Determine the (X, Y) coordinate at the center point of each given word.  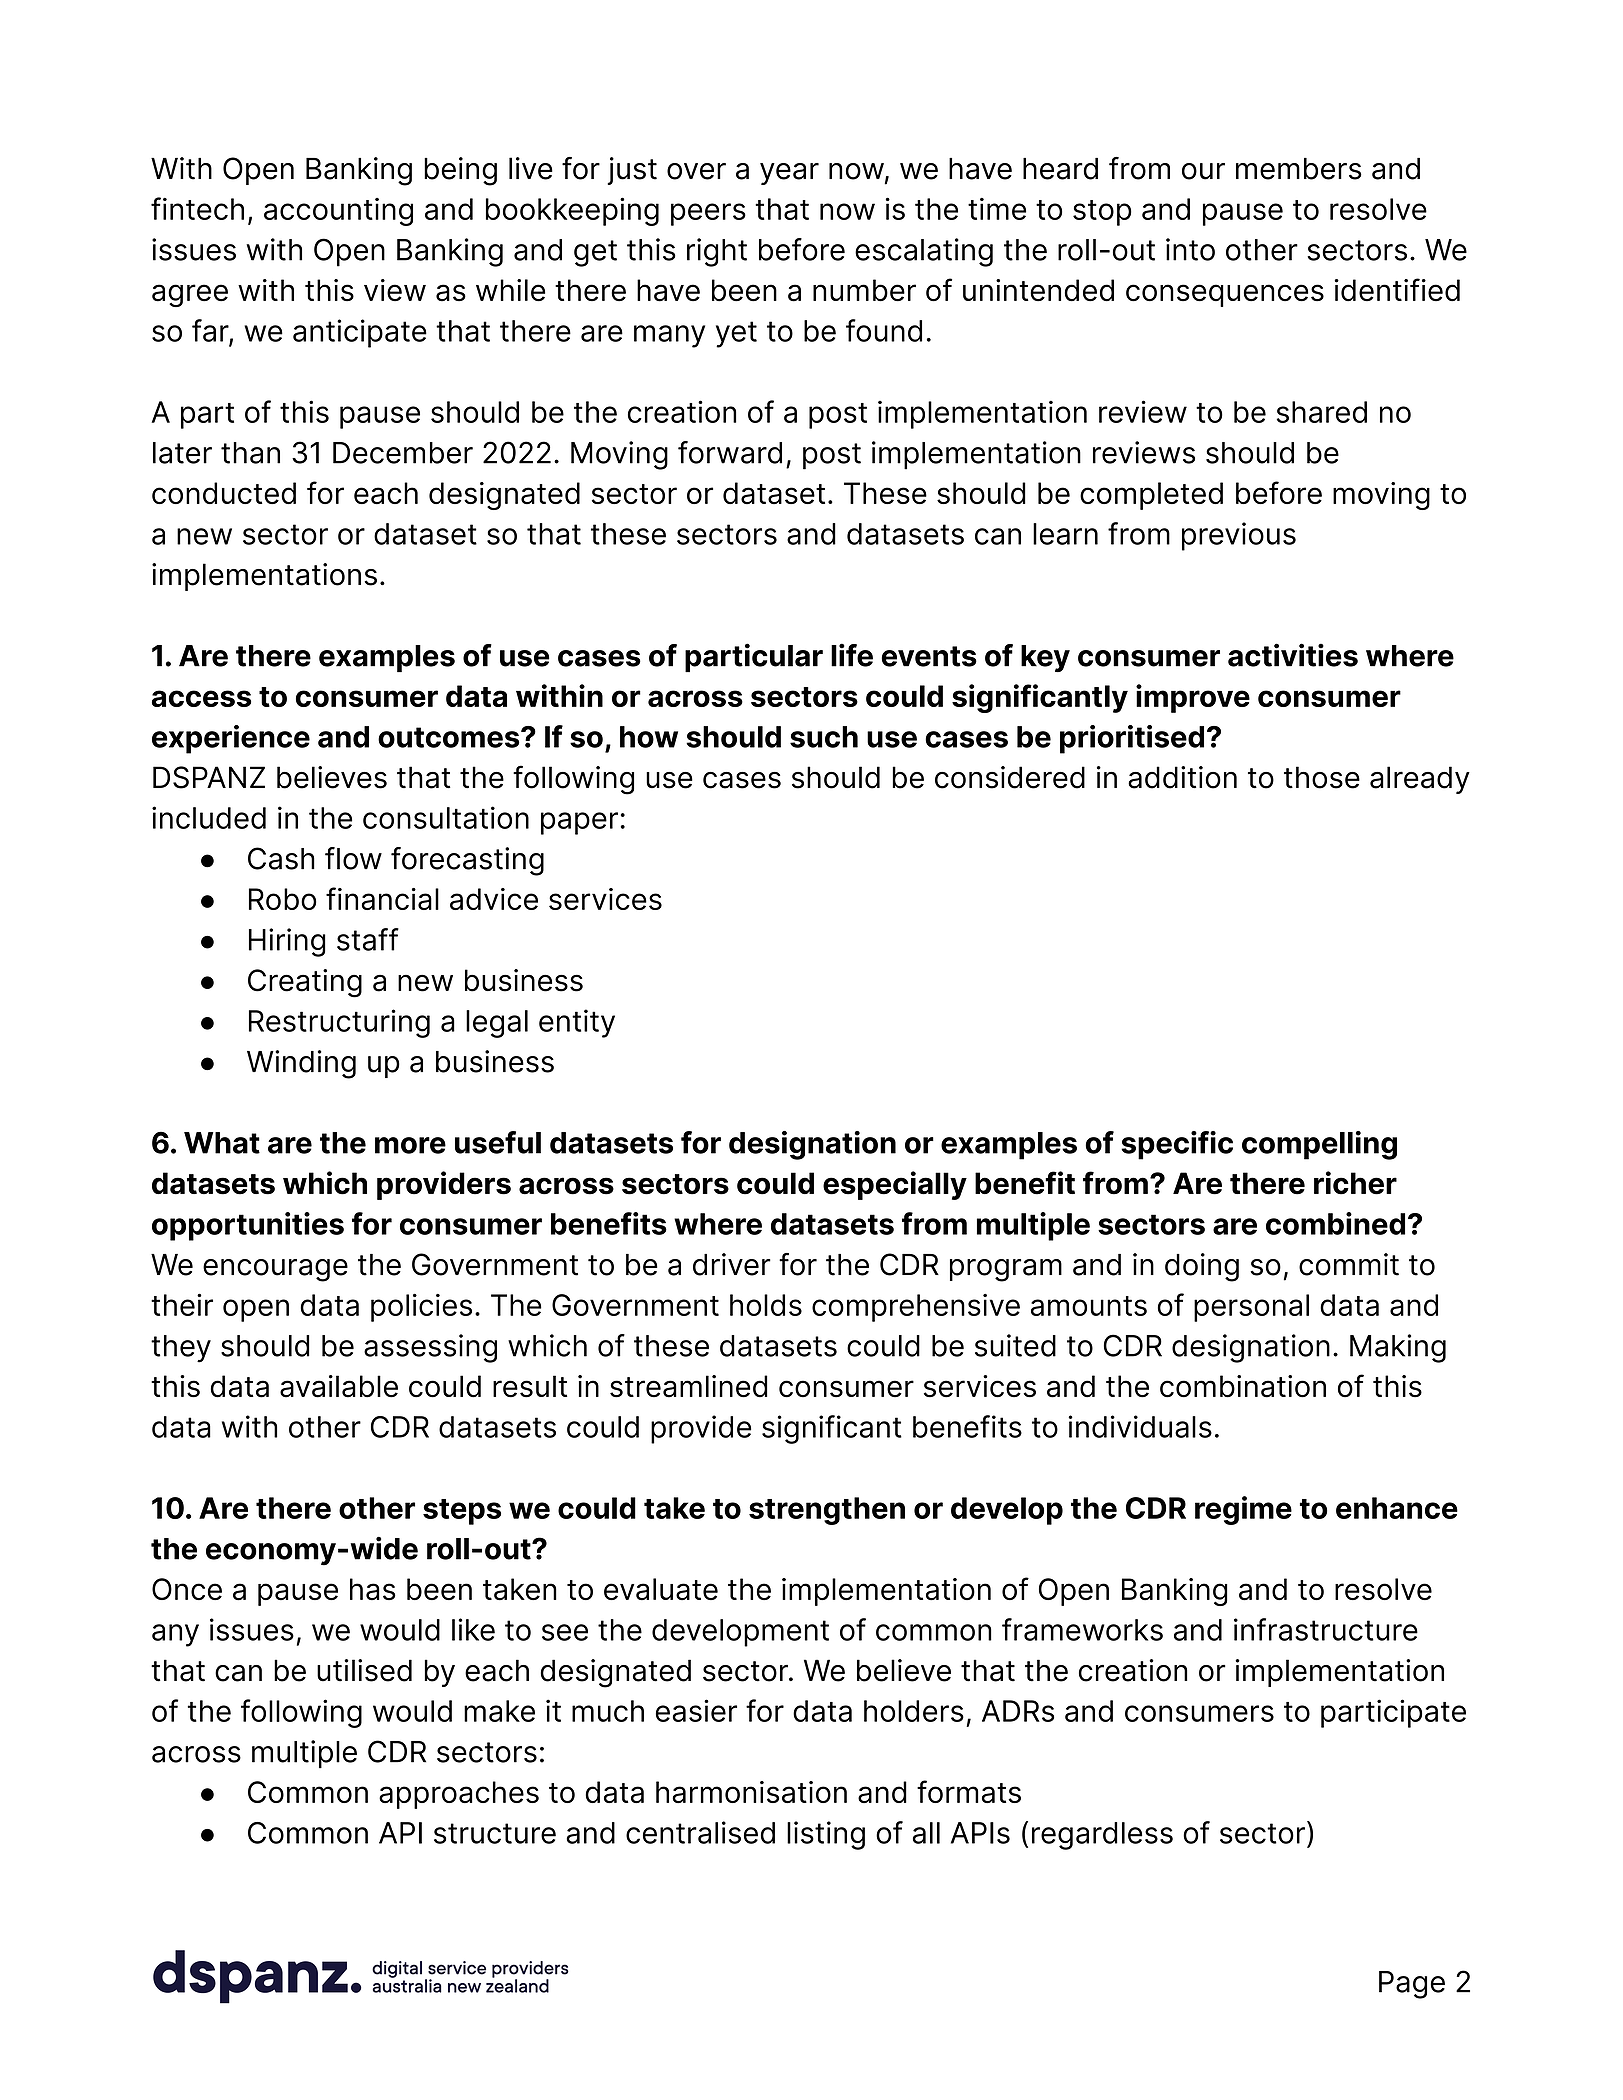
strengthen (827, 1511)
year (789, 174)
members (1299, 169)
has (373, 1589)
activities (1293, 655)
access (201, 698)
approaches (459, 1795)
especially (895, 1185)
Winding (301, 1064)
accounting (338, 212)
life (852, 655)
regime (1243, 1510)
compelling (1319, 1145)
